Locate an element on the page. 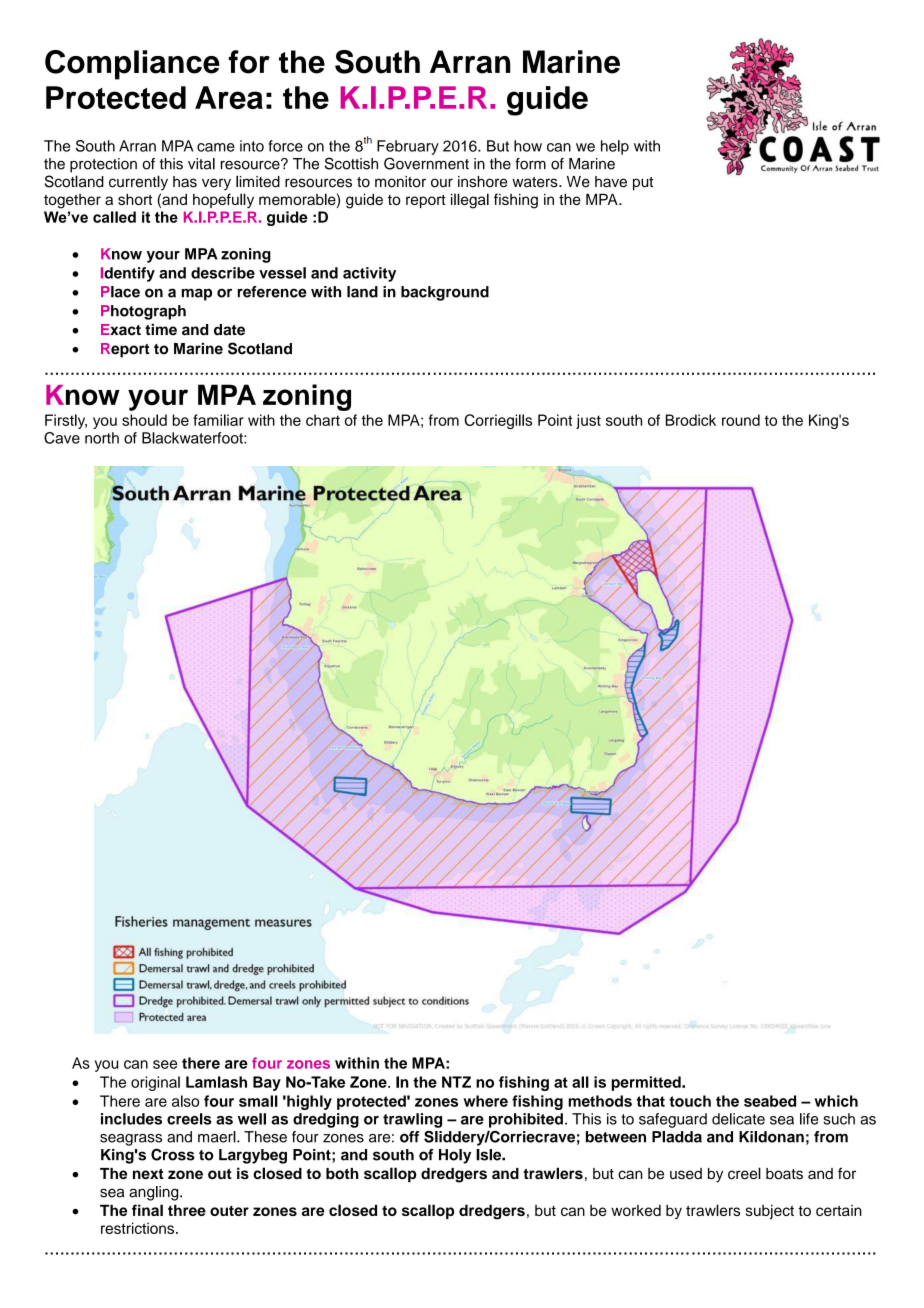 This document has height=1308, width=924. north is located at coordinates (102, 438).
